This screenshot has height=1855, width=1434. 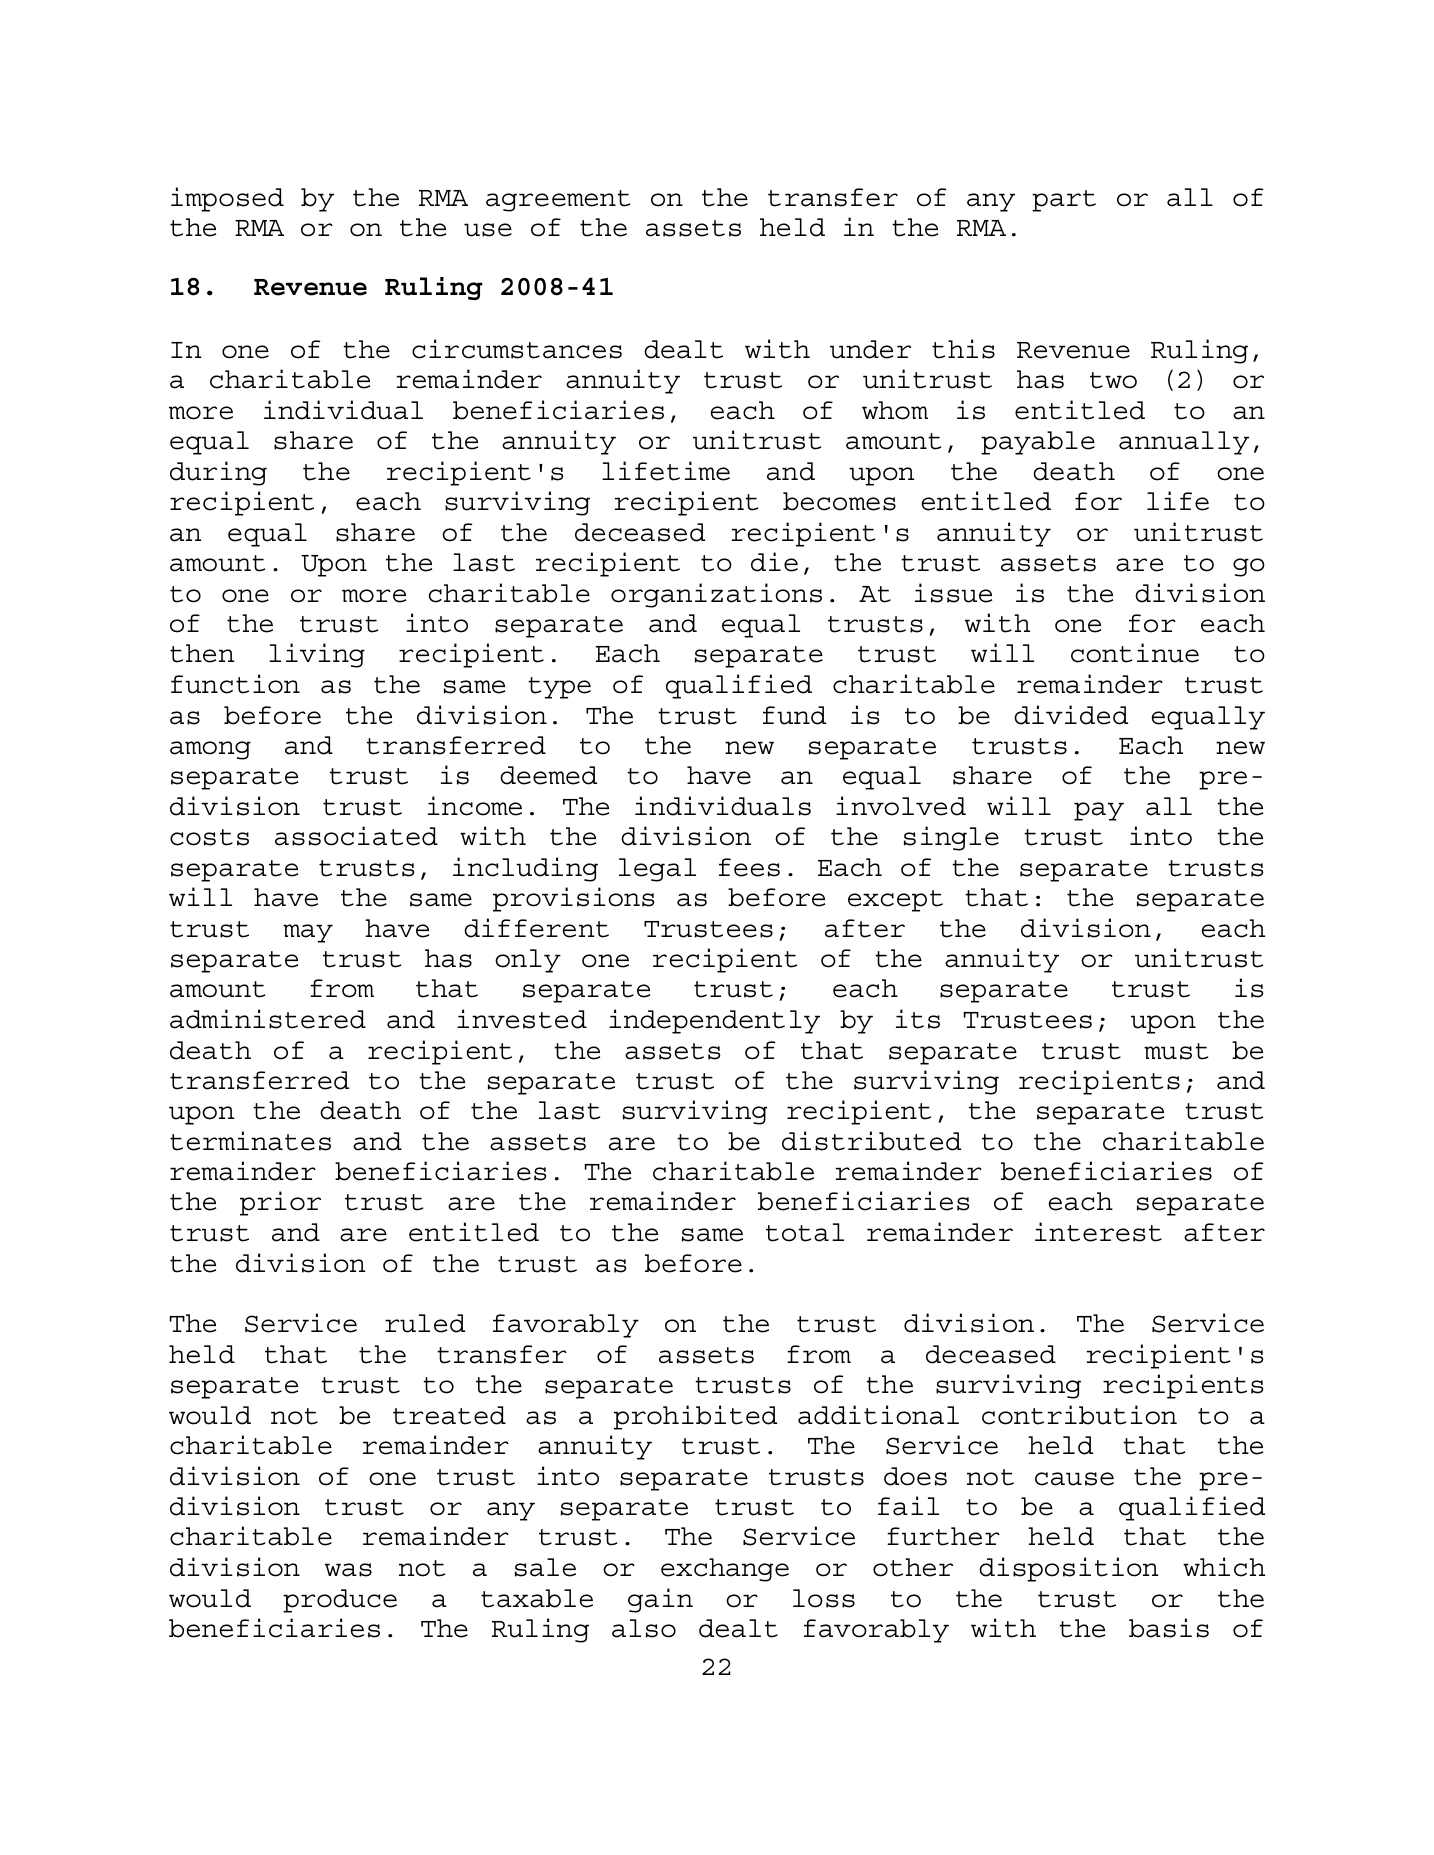 What do you see at coordinates (657, 870) in the screenshot?
I see `legal` at bounding box center [657, 870].
